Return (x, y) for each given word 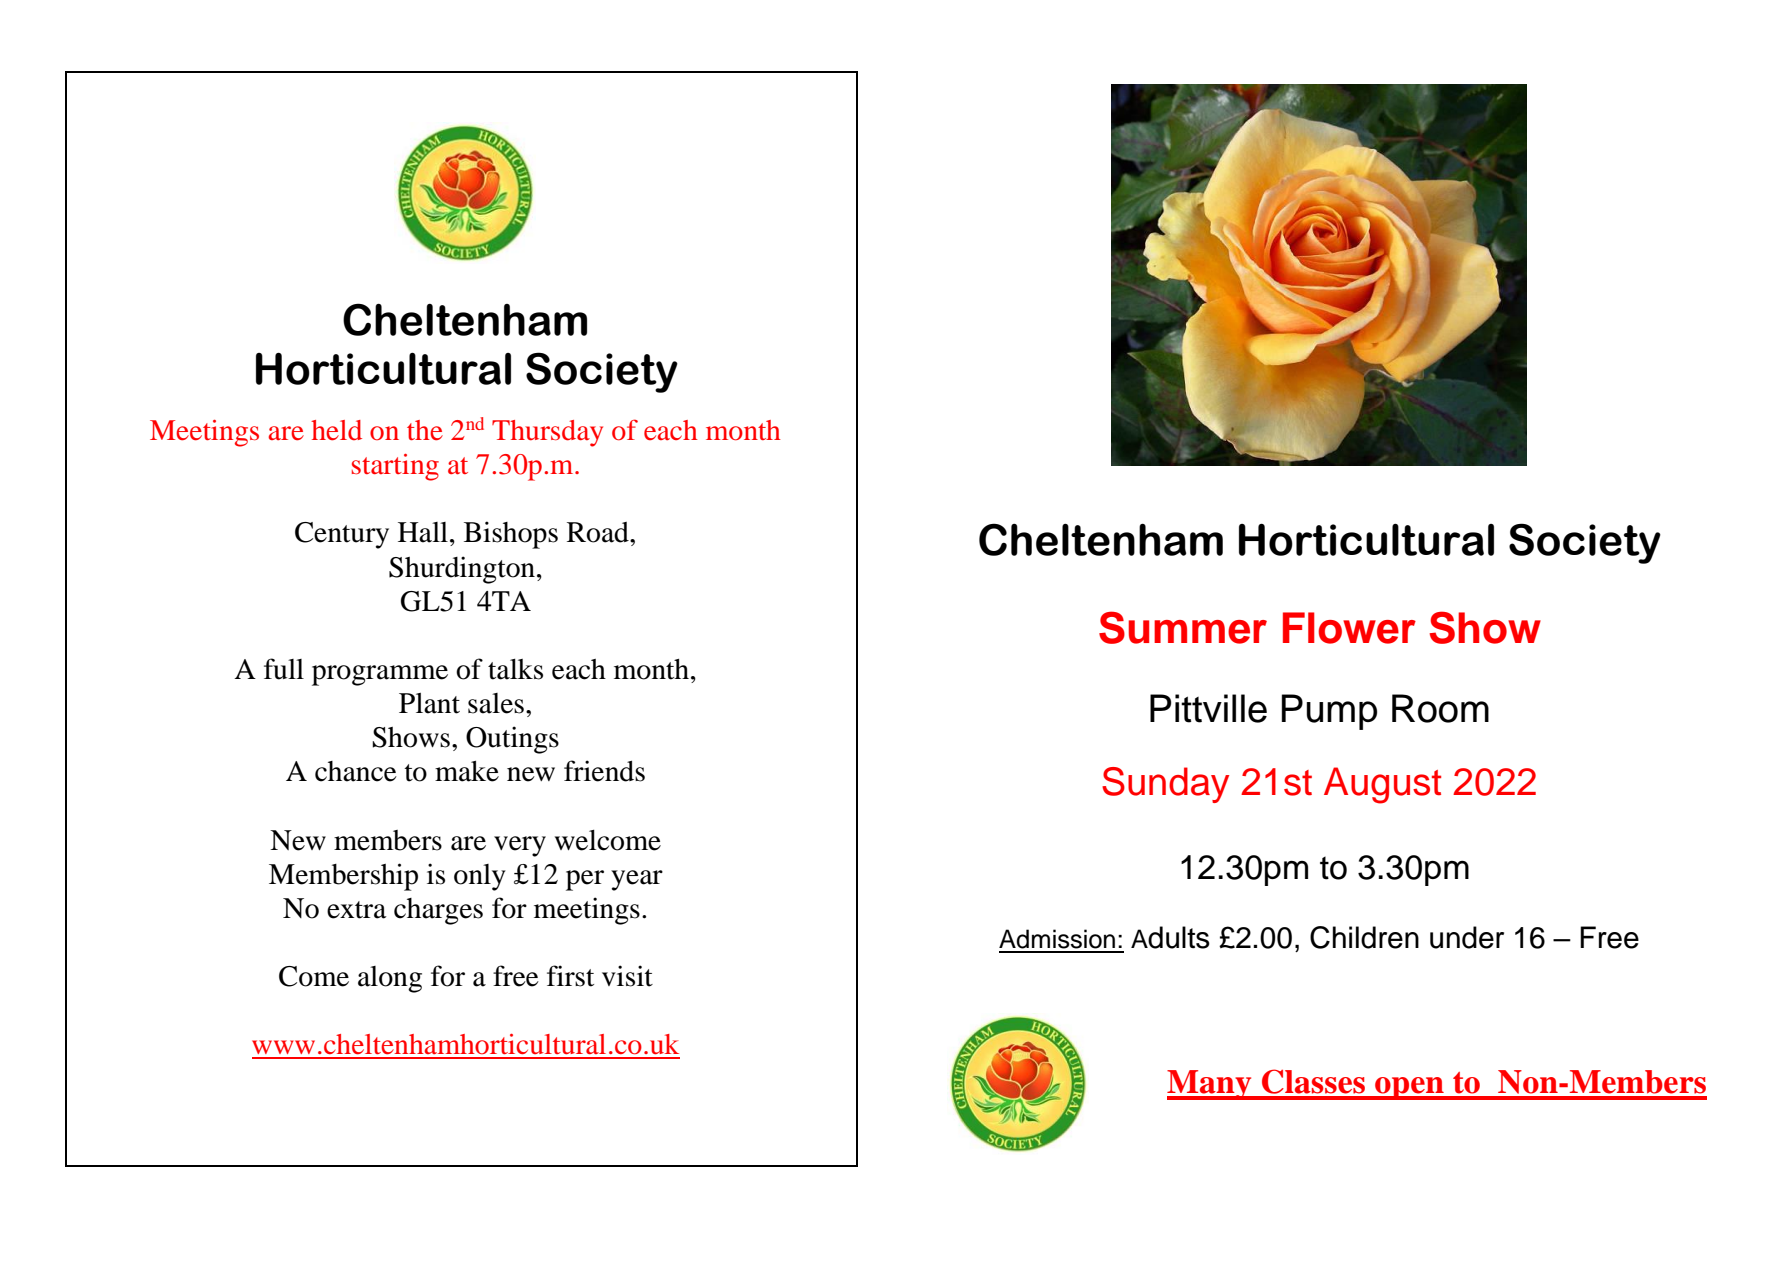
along (390, 979)
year (637, 880)
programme (380, 675)
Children (1364, 937)
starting (395, 467)
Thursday (547, 433)
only (480, 877)
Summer (1183, 627)
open (1409, 1088)
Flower (1349, 628)
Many (1210, 1085)
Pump (1329, 712)
